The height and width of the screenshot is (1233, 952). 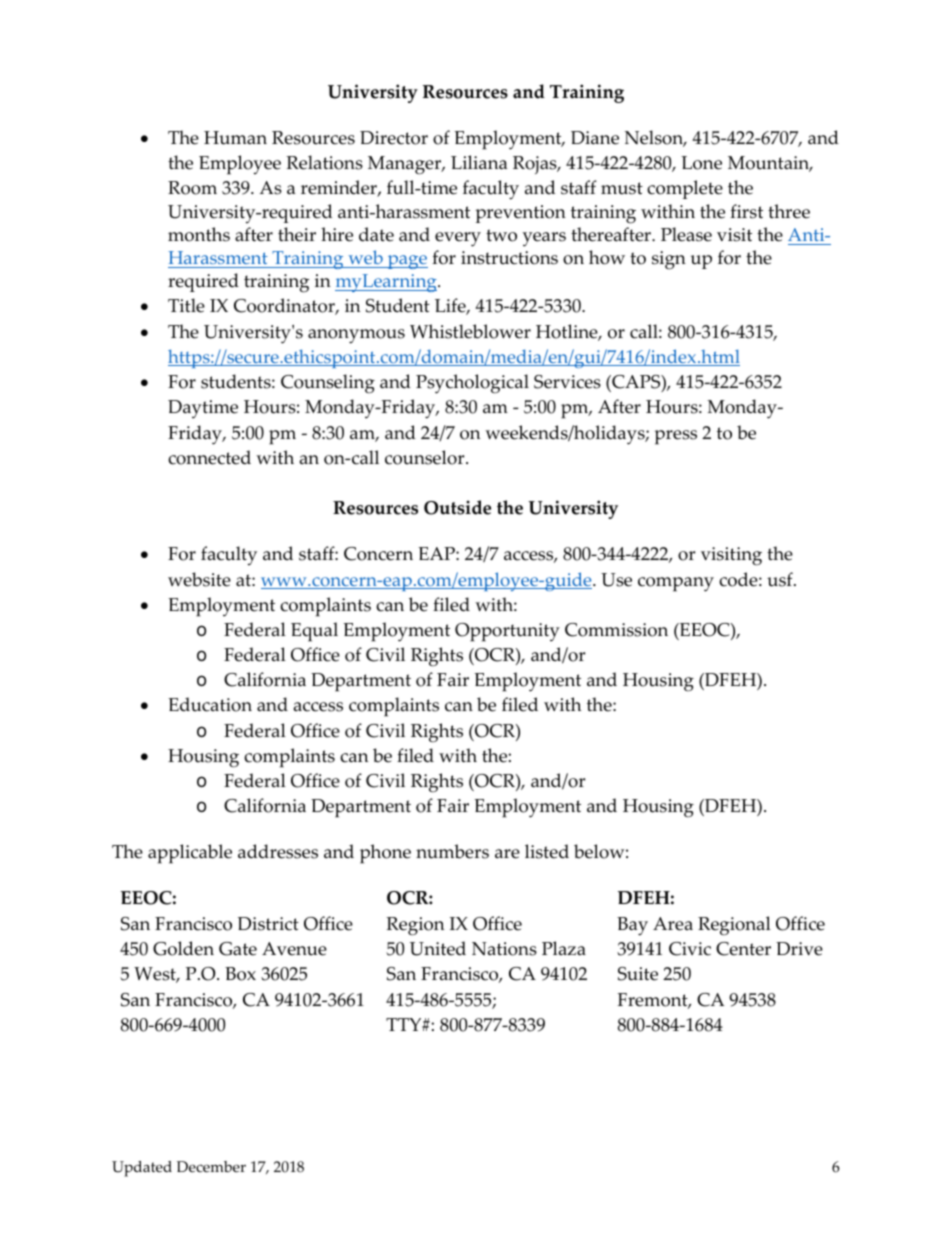 What do you see at coordinates (457, 507) in the screenshot?
I see `Outside` at bounding box center [457, 507].
